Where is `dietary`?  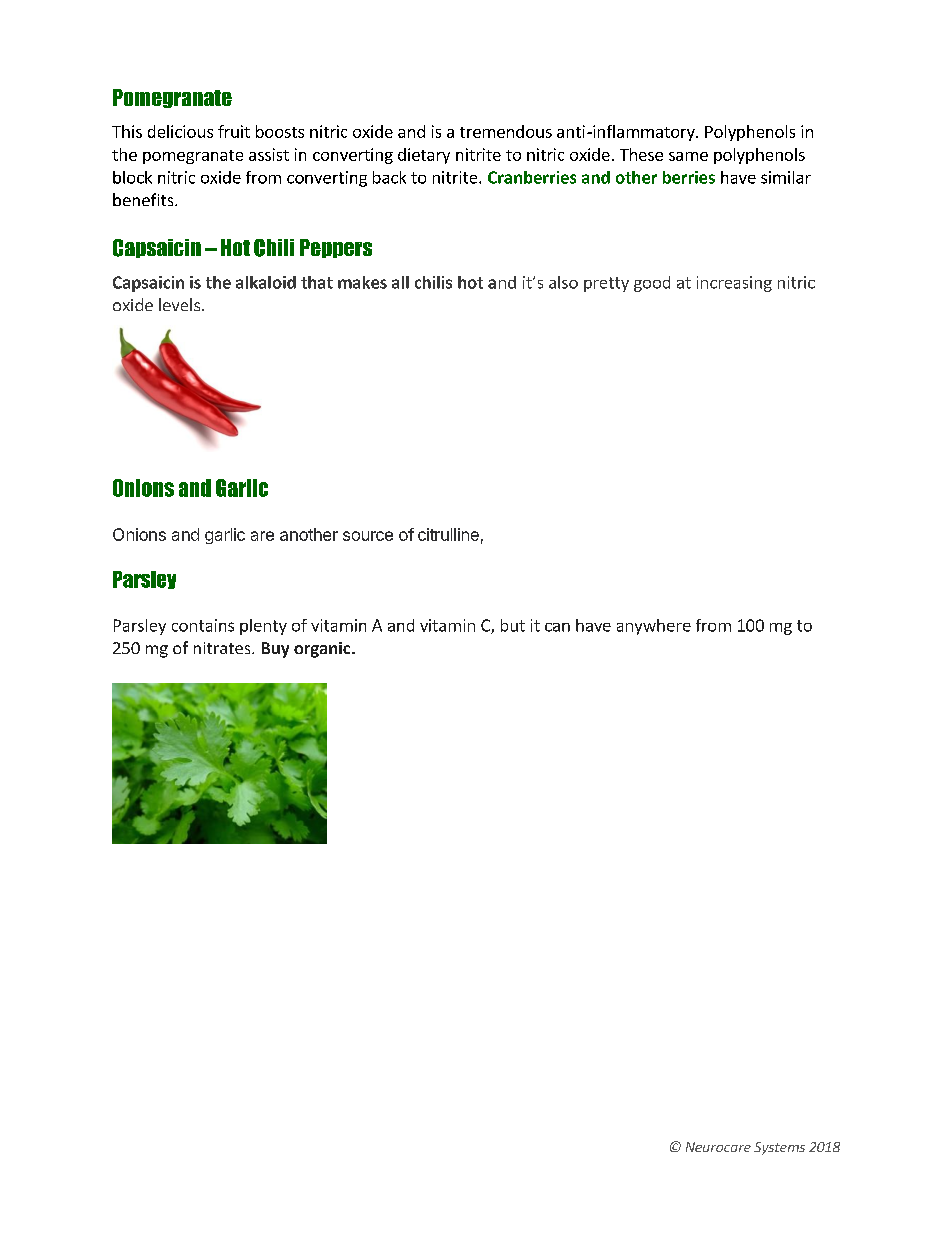
dietary is located at coordinates (424, 156).
